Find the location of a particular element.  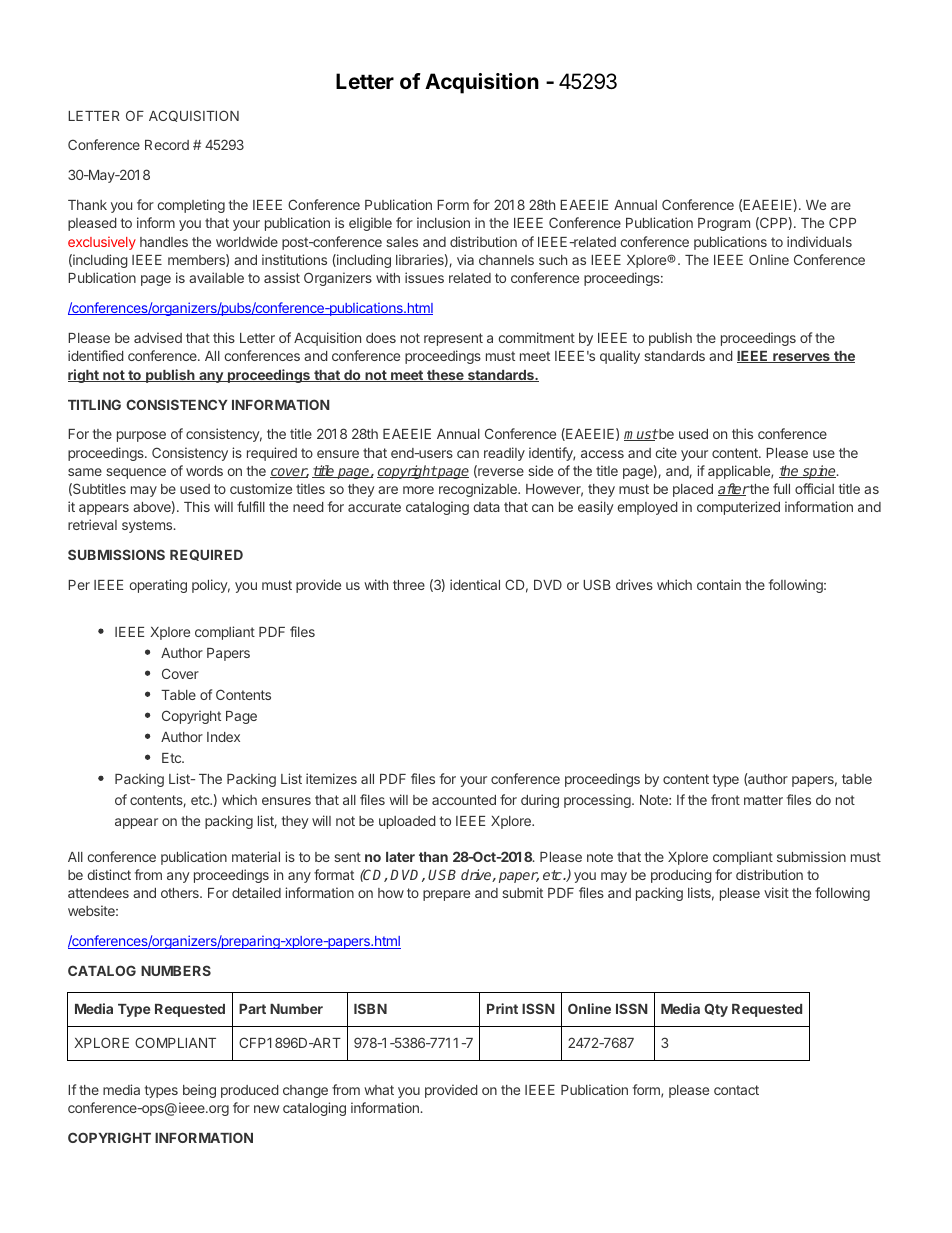

others is located at coordinates (181, 893).
